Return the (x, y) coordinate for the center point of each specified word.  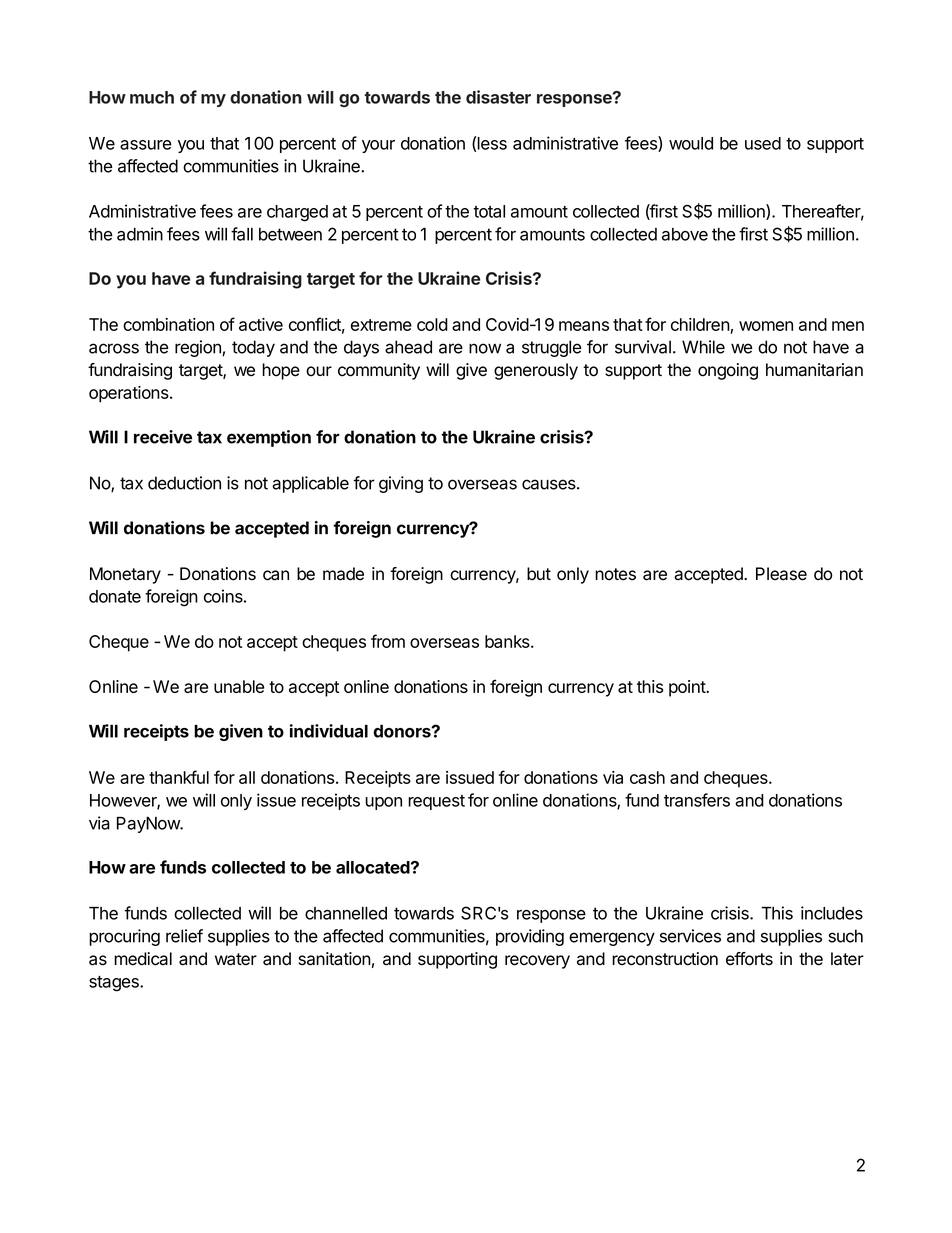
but (539, 574)
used (763, 143)
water (236, 959)
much (152, 97)
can (276, 575)
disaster (498, 97)
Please (781, 574)
